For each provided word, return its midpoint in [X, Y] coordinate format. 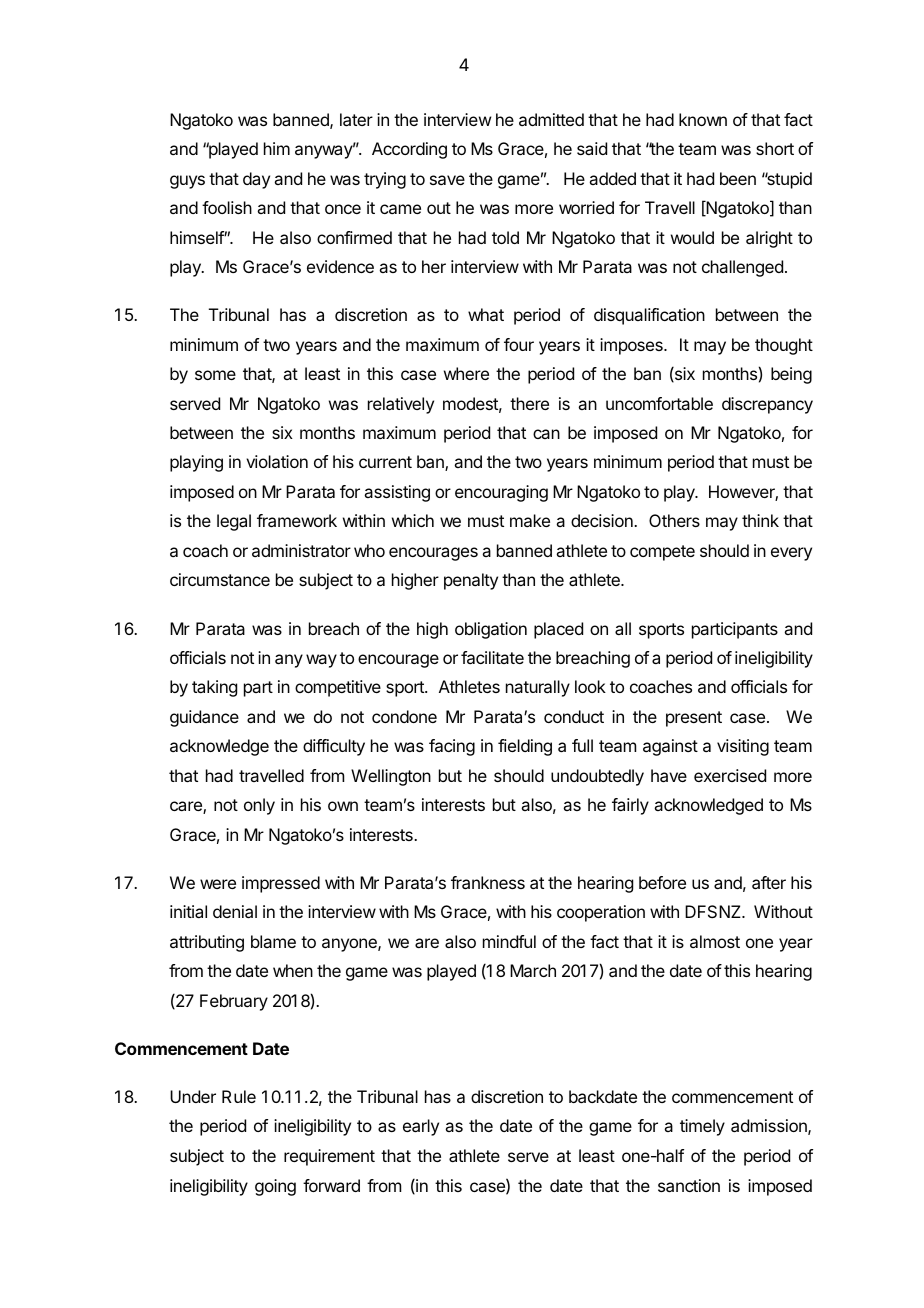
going [275, 1187]
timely [702, 1127]
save [447, 180]
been [738, 178]
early [421, 1127]
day [256, 180]
